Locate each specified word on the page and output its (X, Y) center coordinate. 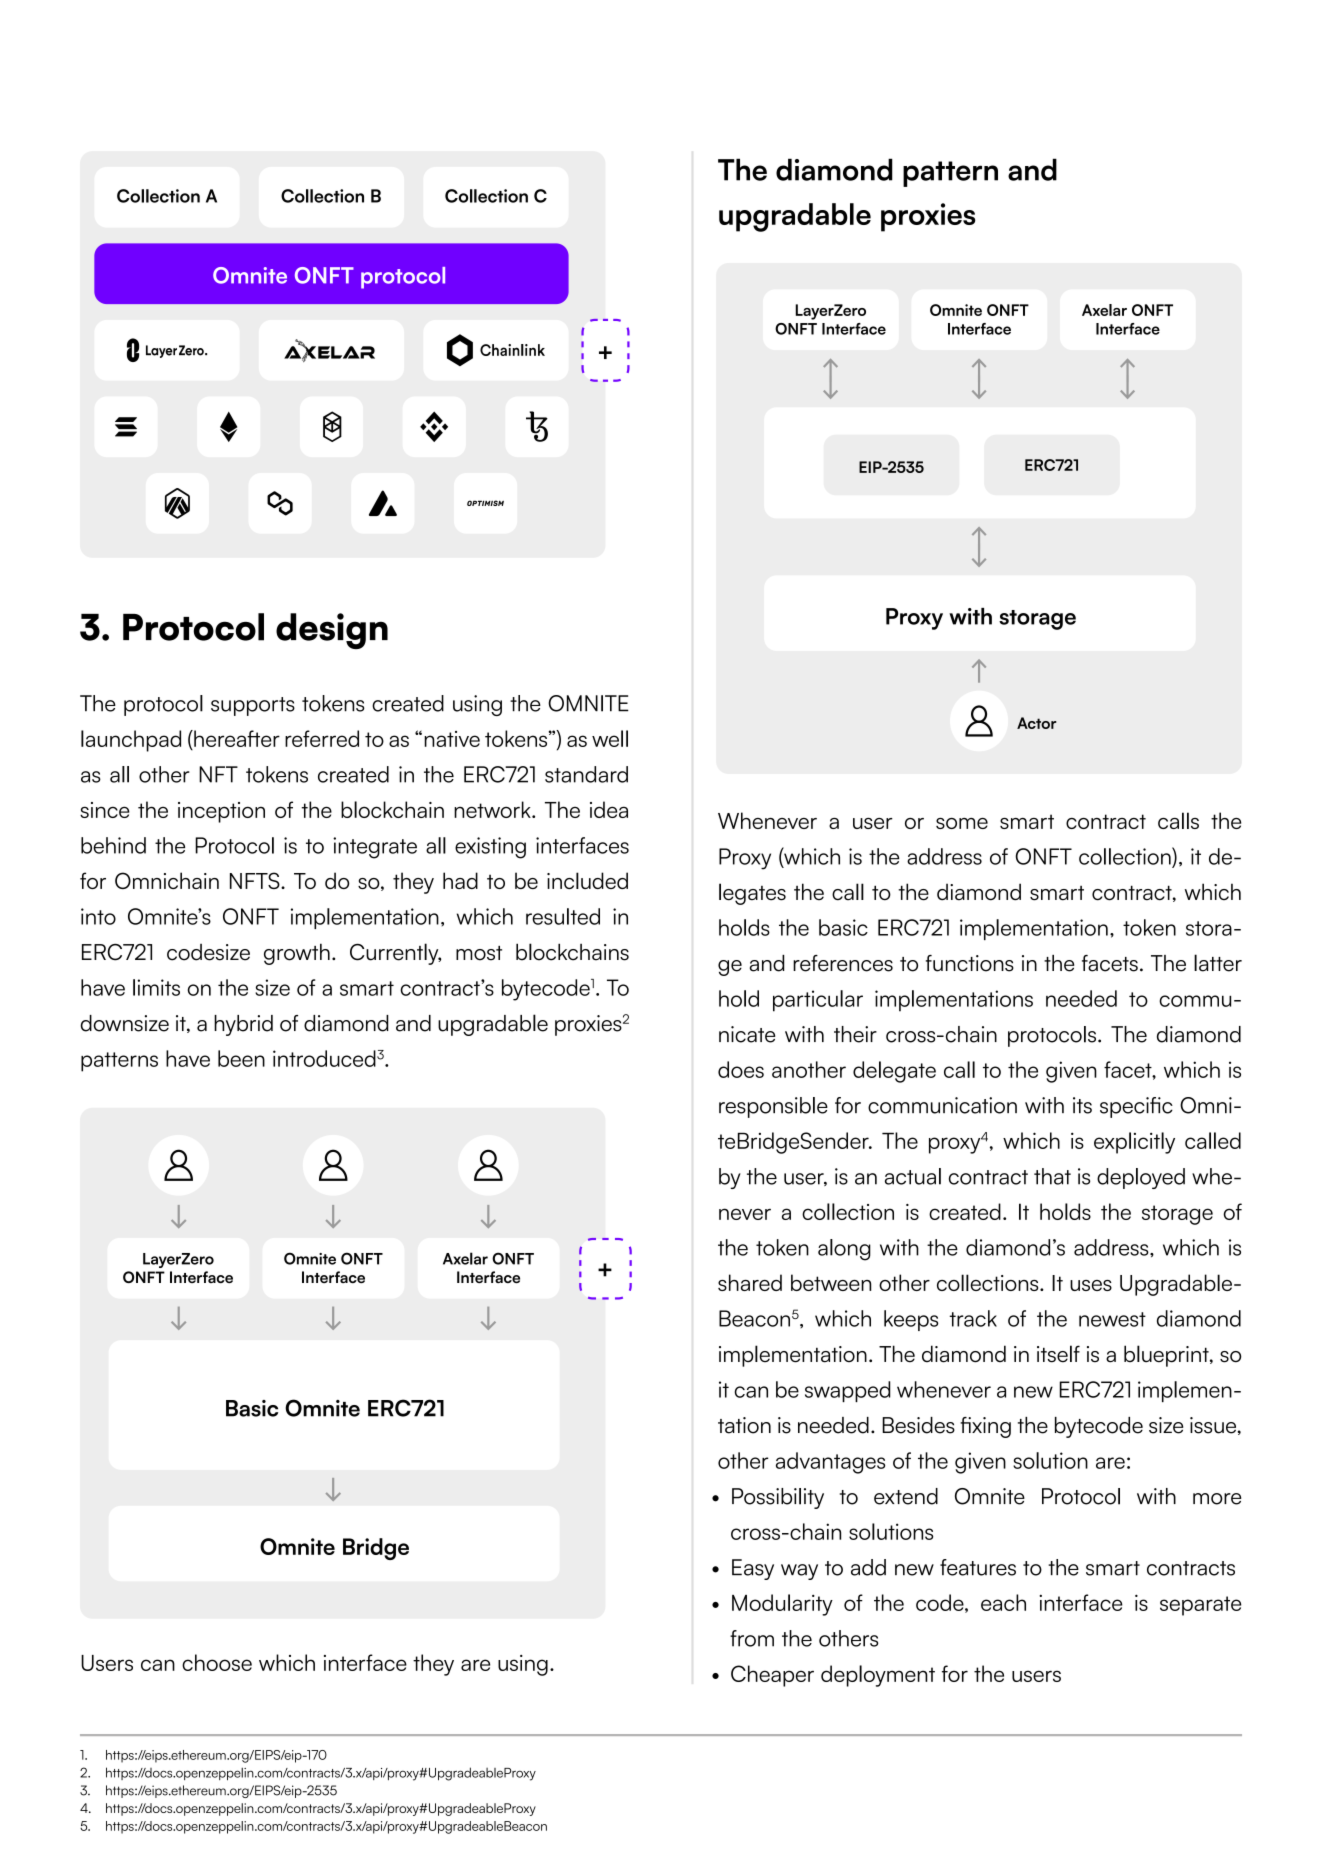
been (241, 1058)
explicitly (1134, 1143)
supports (253, 706)
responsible (773, 1107)
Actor (1037, 723)
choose (217, 1662)
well (610, 738)
